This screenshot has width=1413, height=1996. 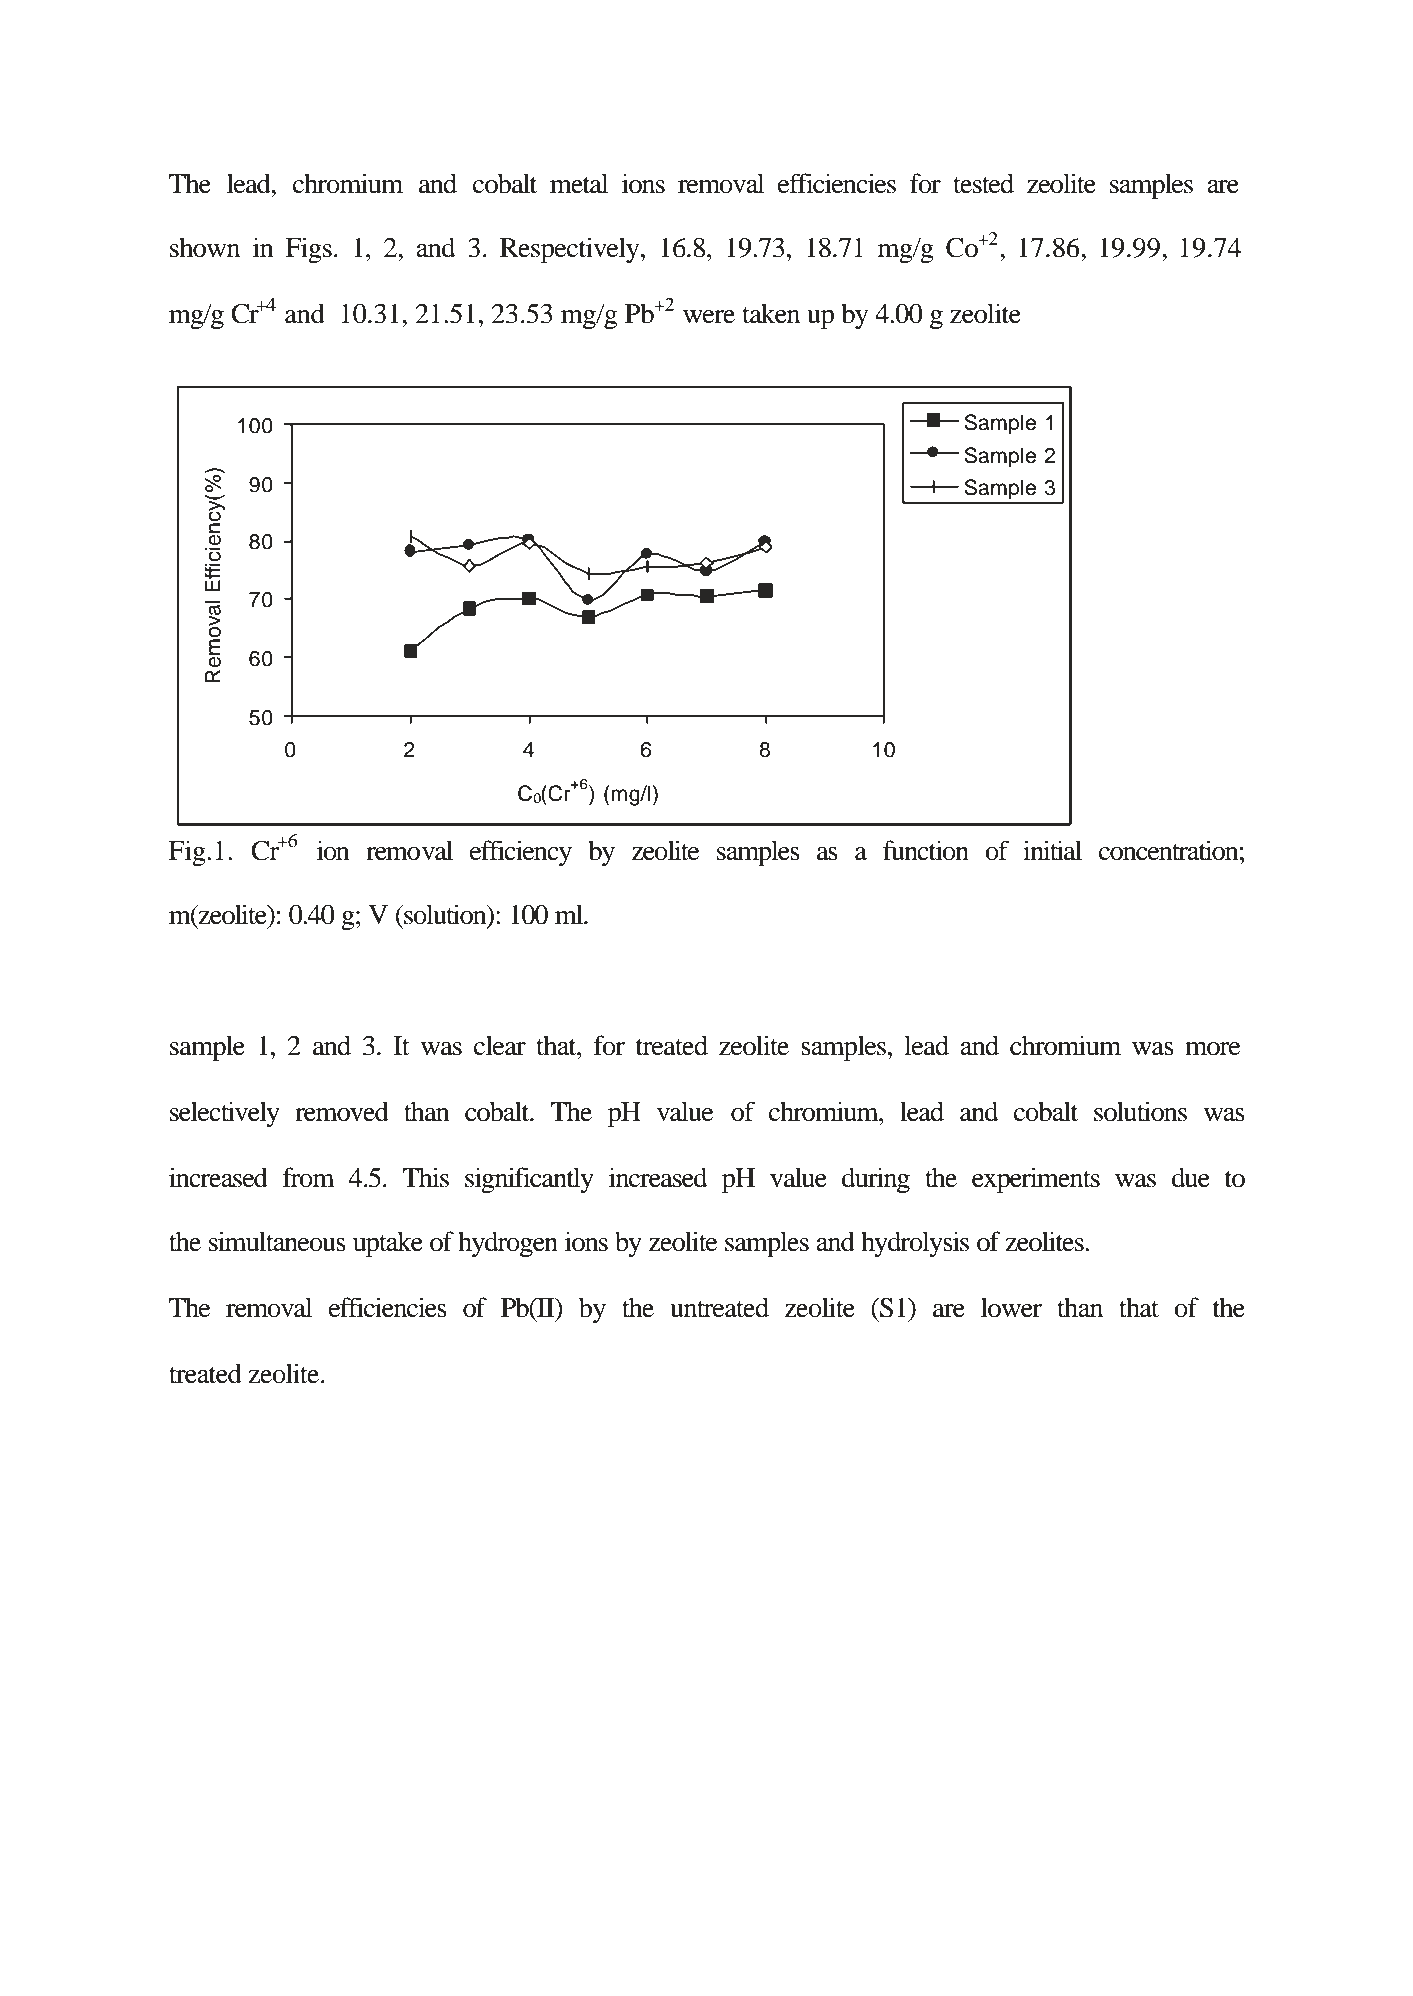 I want to click on more, so click(x=1213, y=1049).
